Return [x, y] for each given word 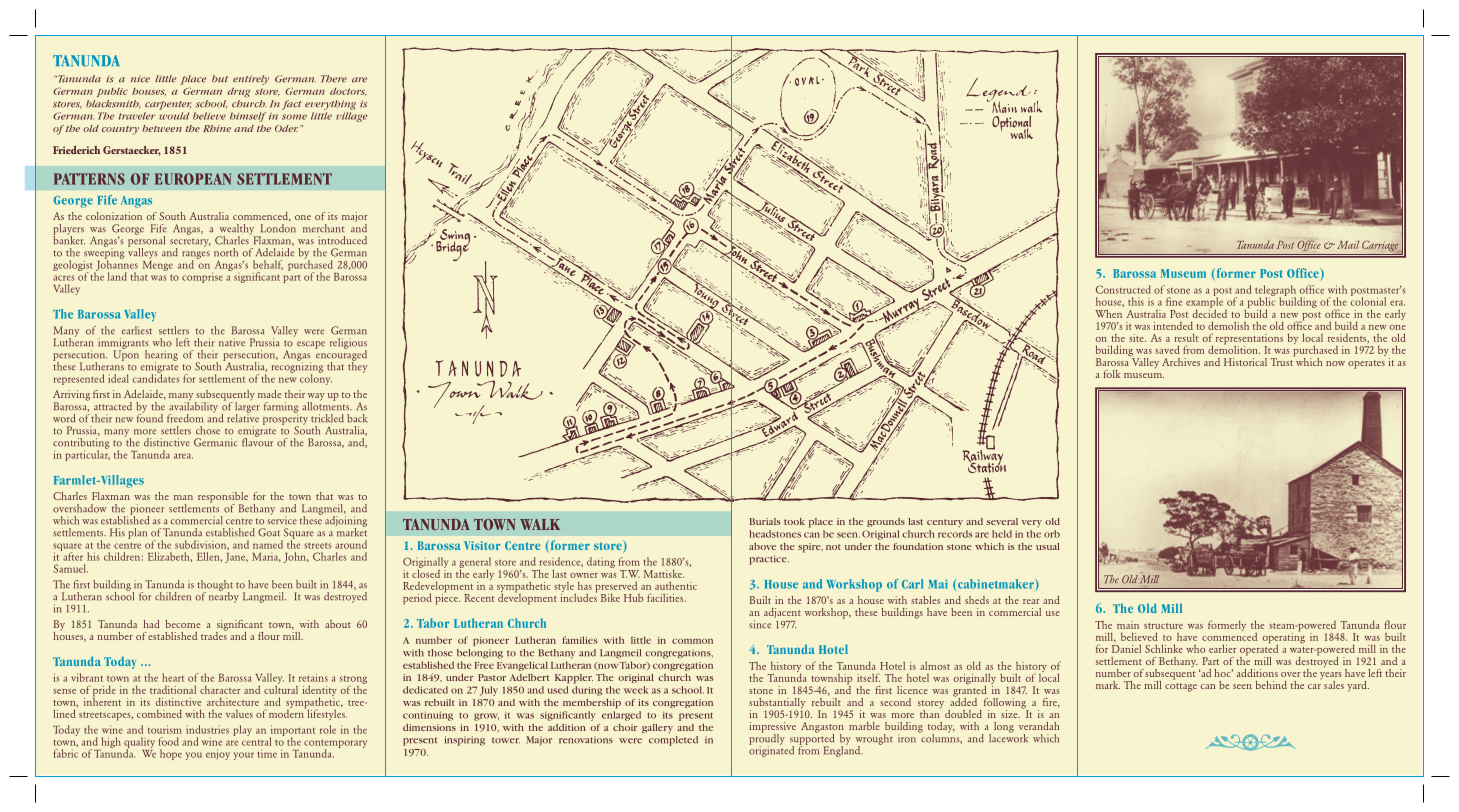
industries [207, 729]
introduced [342, 240]
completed [673, 741]
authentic [676, 585]
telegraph [1275, 292]
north [226, 252]
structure [1163, 626]
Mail [1348, 245]
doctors [348, 92]
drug [239, 93]
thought [215, 586]
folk [1112, 374]
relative [243, 417]
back [357, 418]
